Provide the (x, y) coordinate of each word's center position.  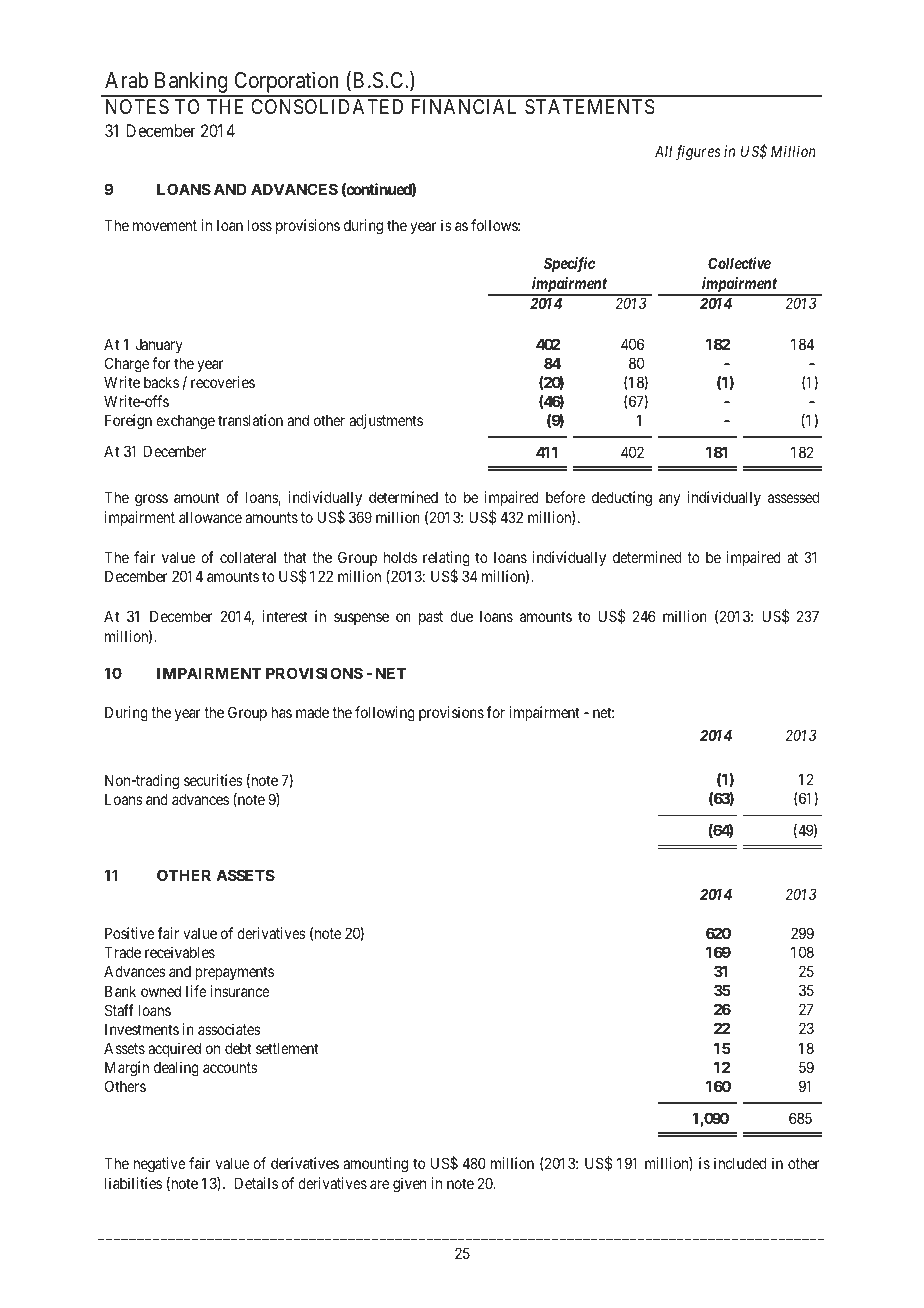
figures (698, 153)
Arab (126, 80)
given (409, 1185)
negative (160, 1165)
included (740, 1163)
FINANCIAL (464, 106)
